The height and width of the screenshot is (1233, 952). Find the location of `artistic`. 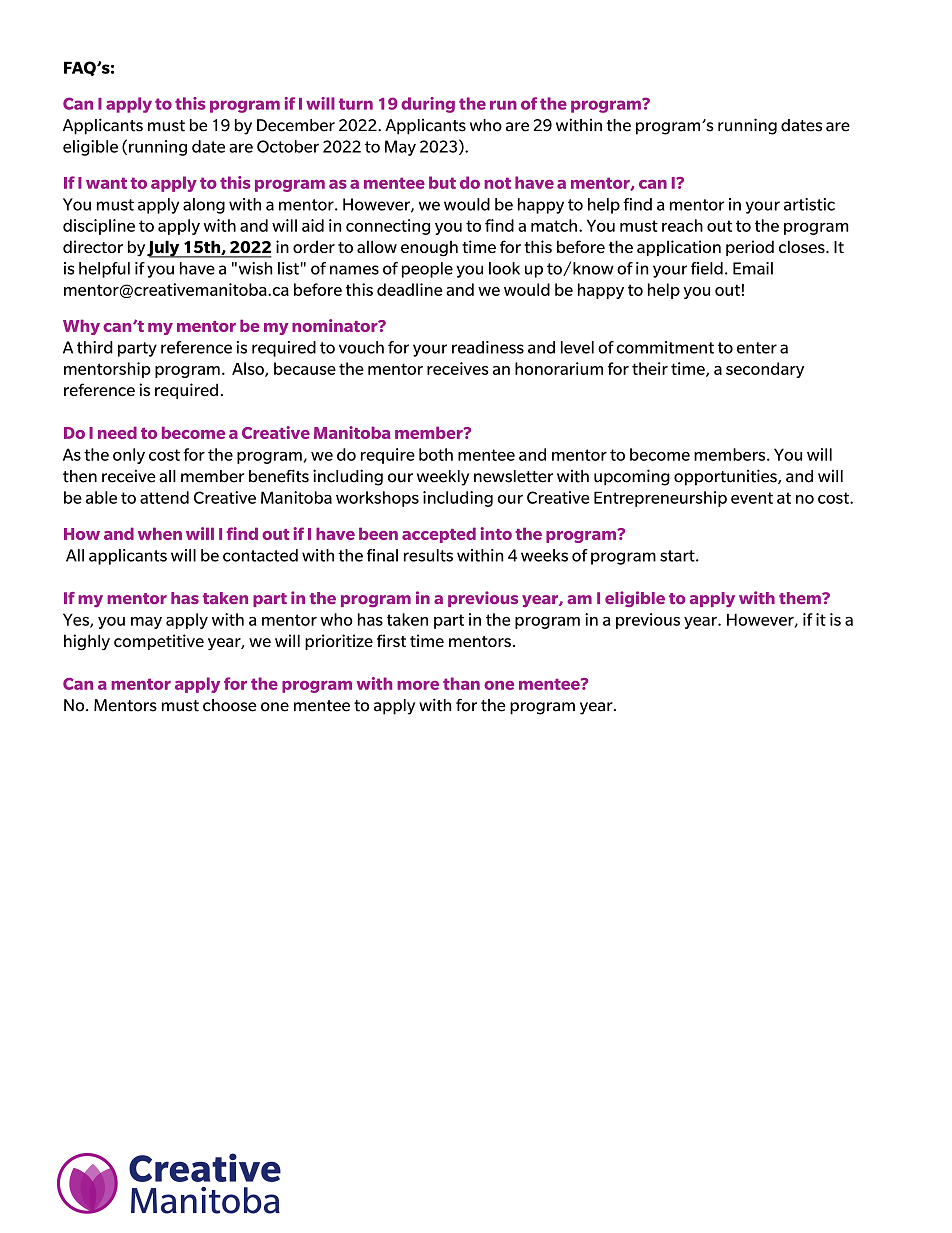

artistic is located at coordinates (809, 204).
